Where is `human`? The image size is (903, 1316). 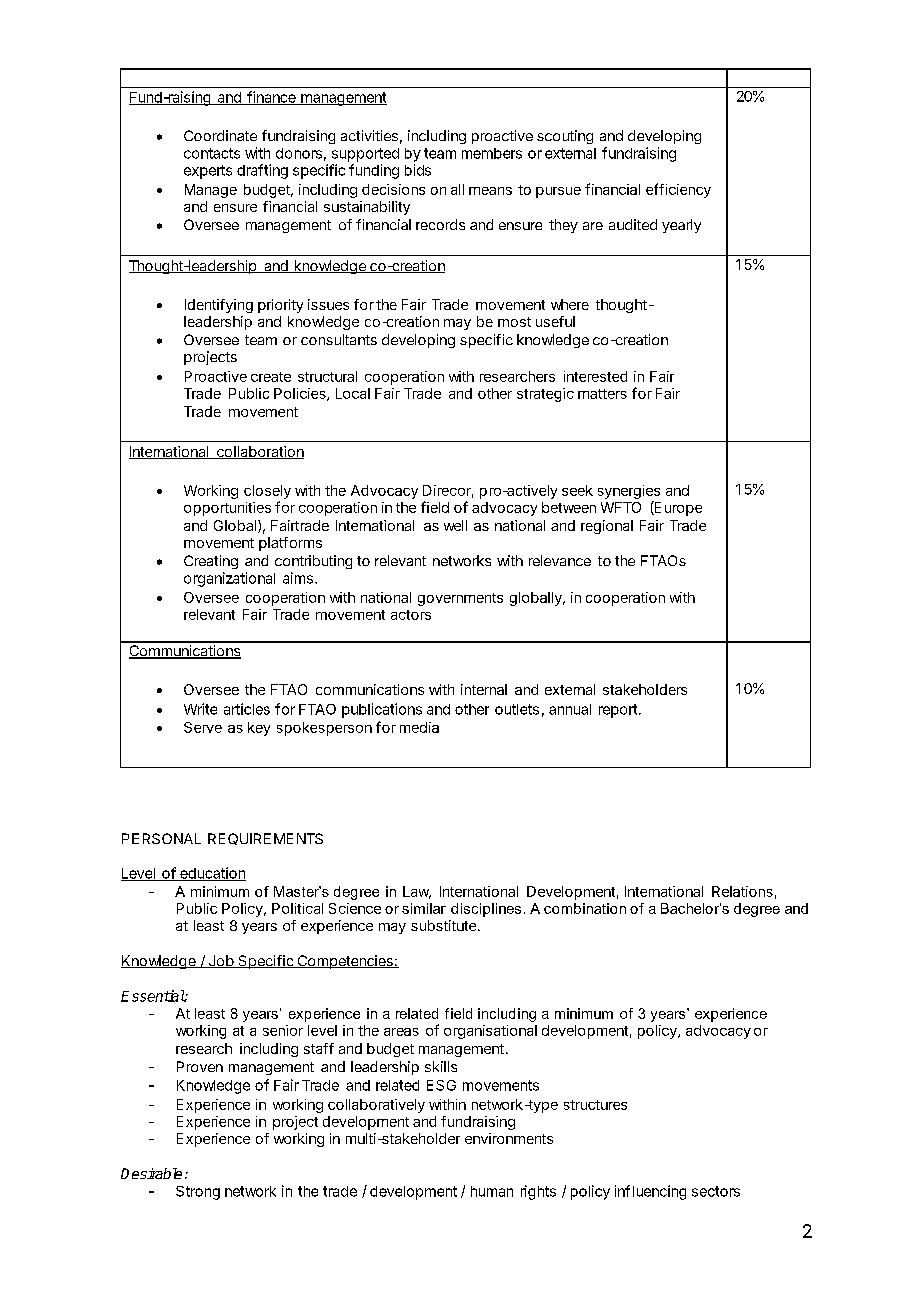
human is located at coordinates (492, 1191).
